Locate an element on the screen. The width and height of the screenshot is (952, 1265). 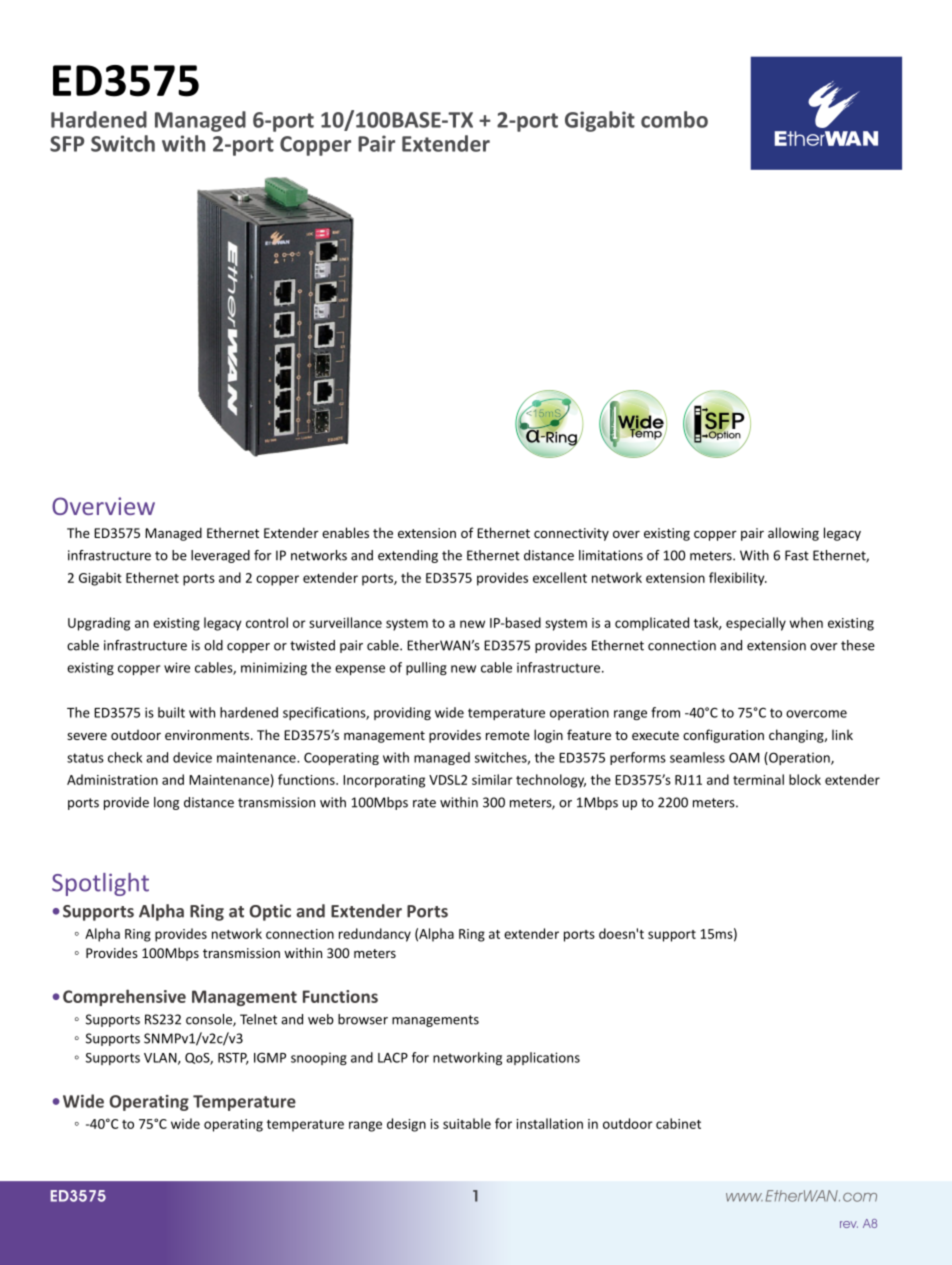
rev is located at coordinates (849, 1224).
